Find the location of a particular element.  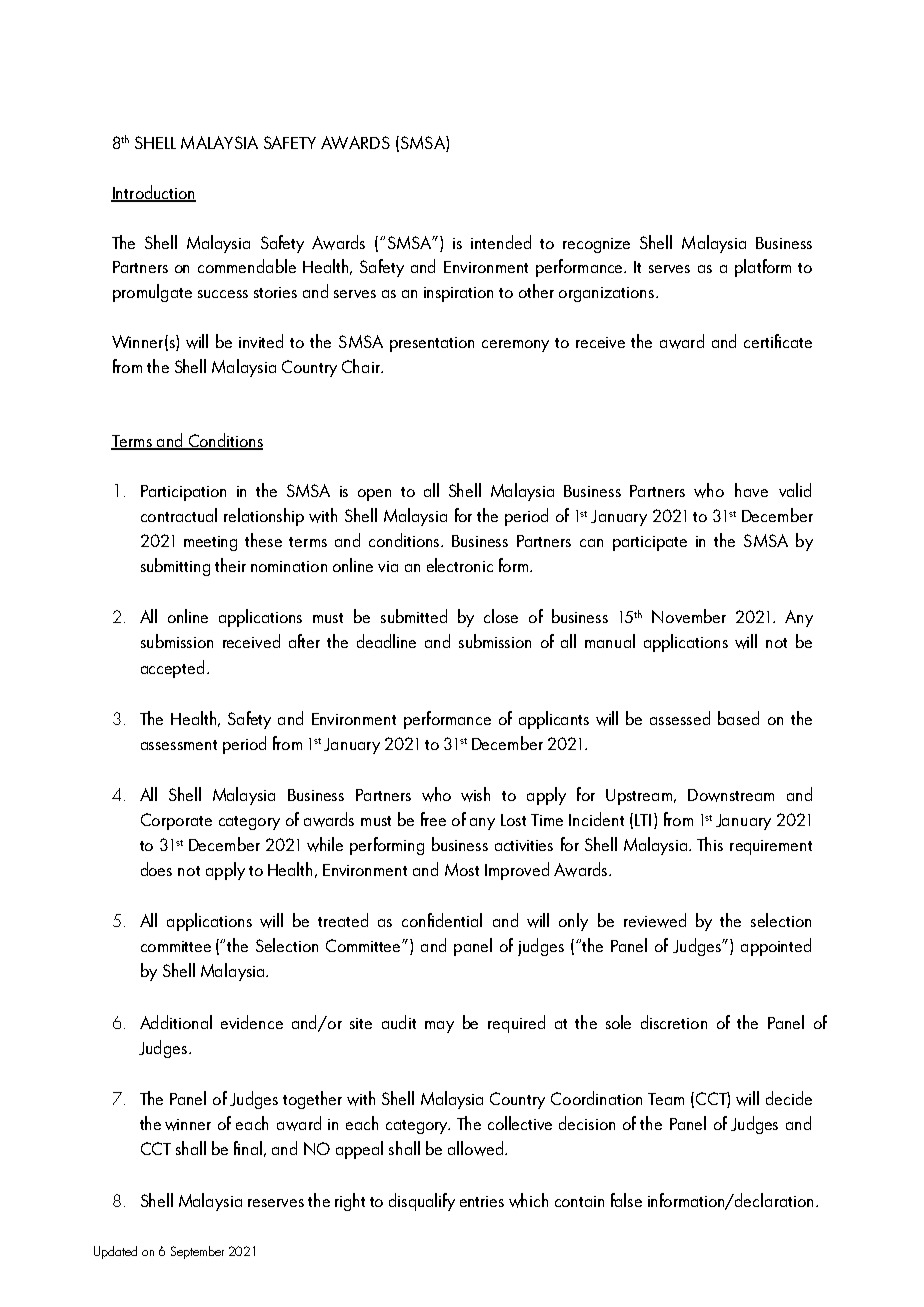

confidential is located at coordinates (442, 920).
